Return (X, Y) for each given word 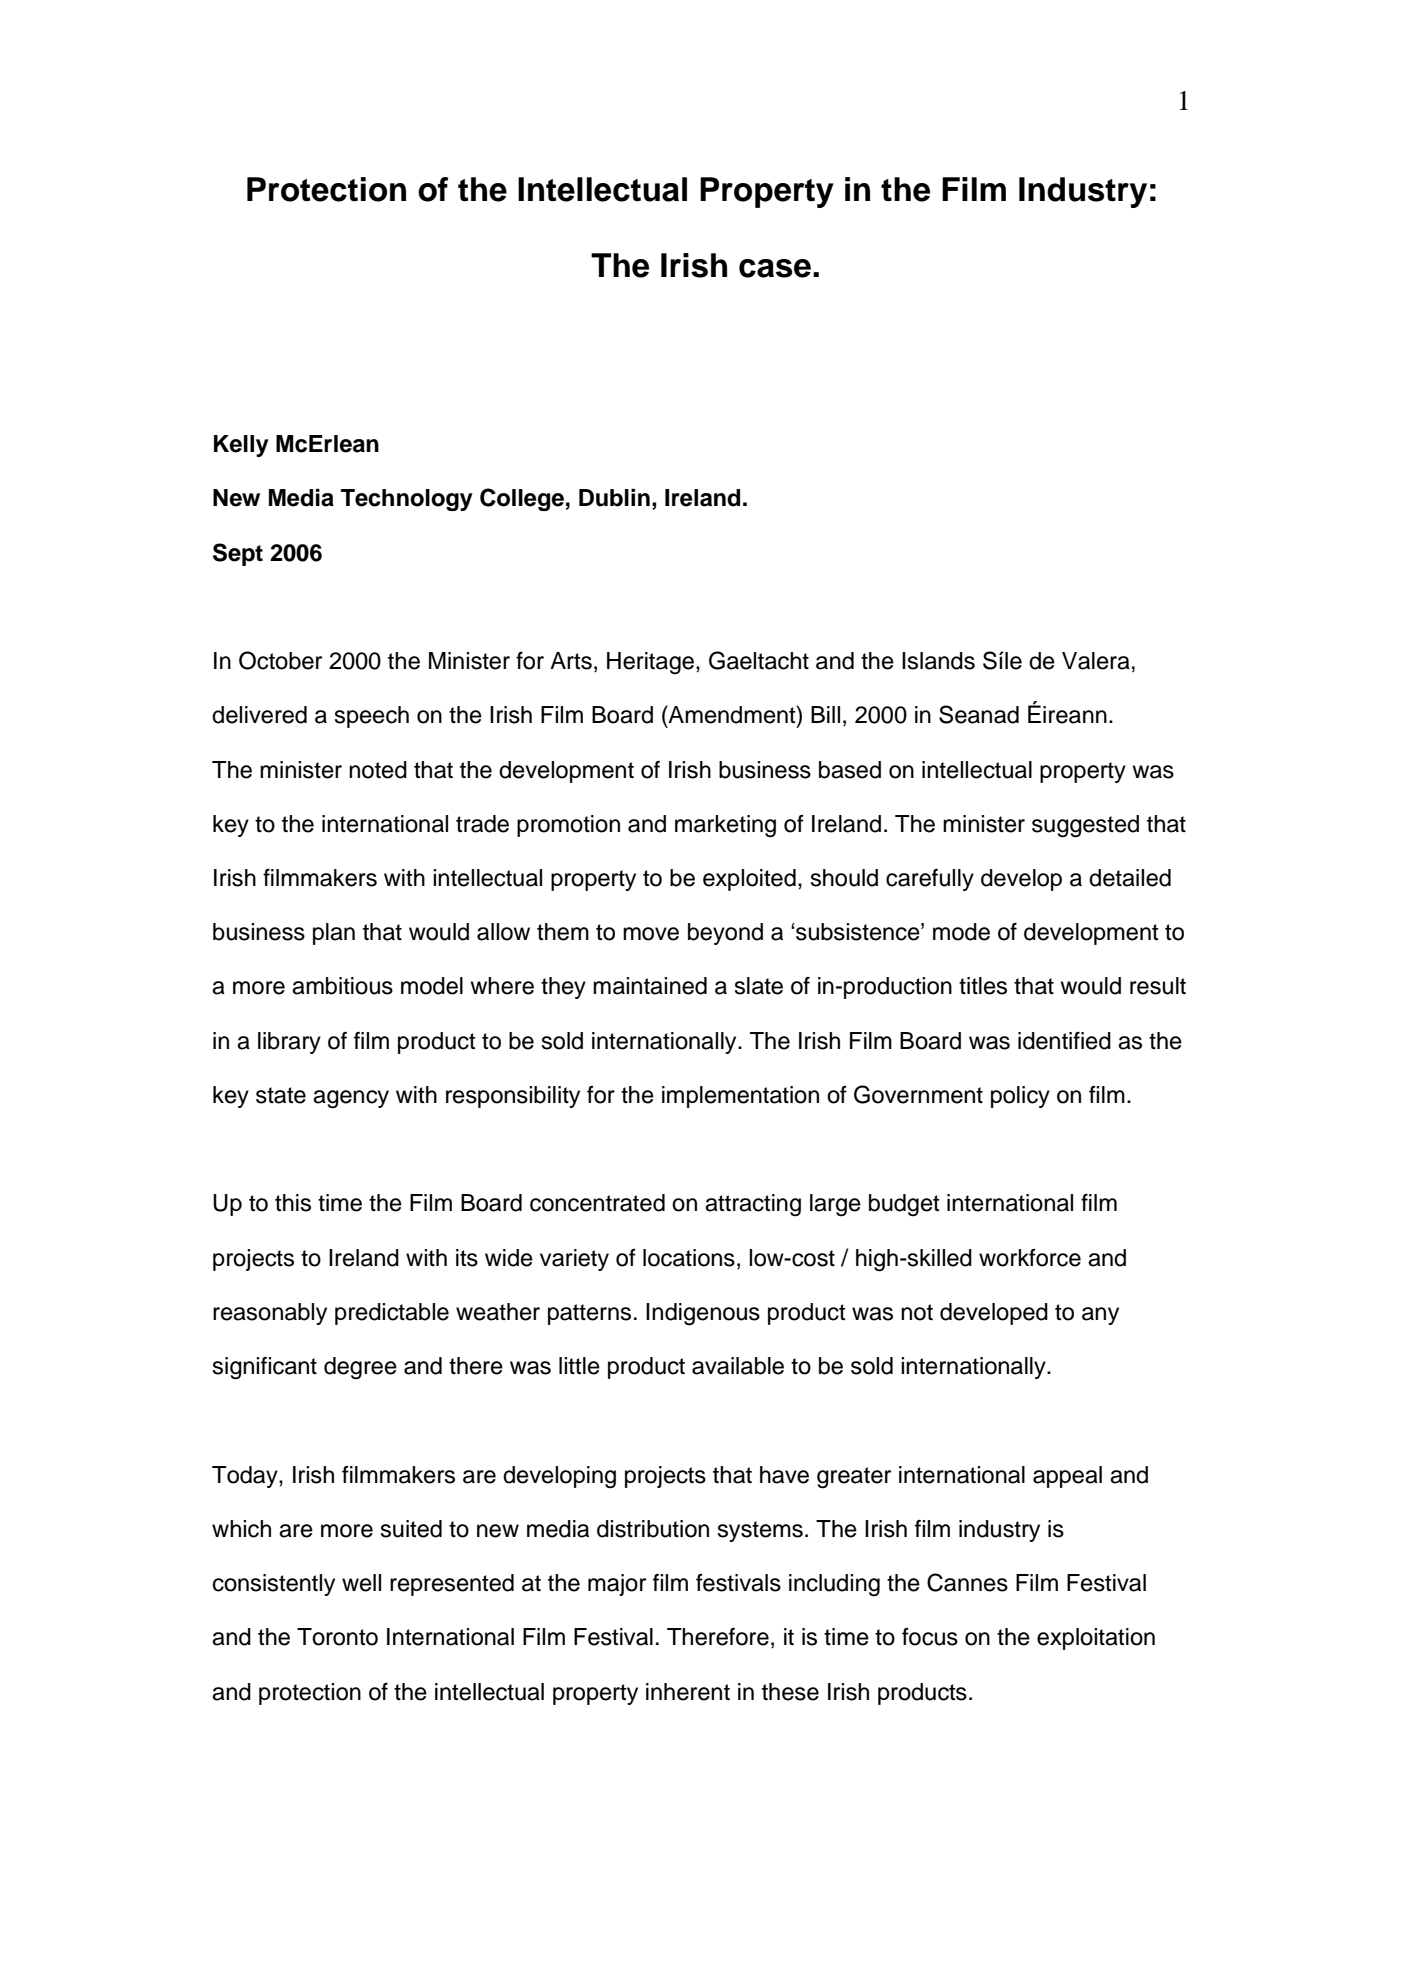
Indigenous (703, 1314)
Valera (1096, 661)
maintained (650, 986)
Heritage (652, 663)
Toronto (337, 1637)
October (280, 660)
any (1100, 1316)
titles (983, 986)
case (775, 268)
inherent (688, 1692)
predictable (392, 1314)
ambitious (342, 986)
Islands (938, 661)
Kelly (241, 446)
